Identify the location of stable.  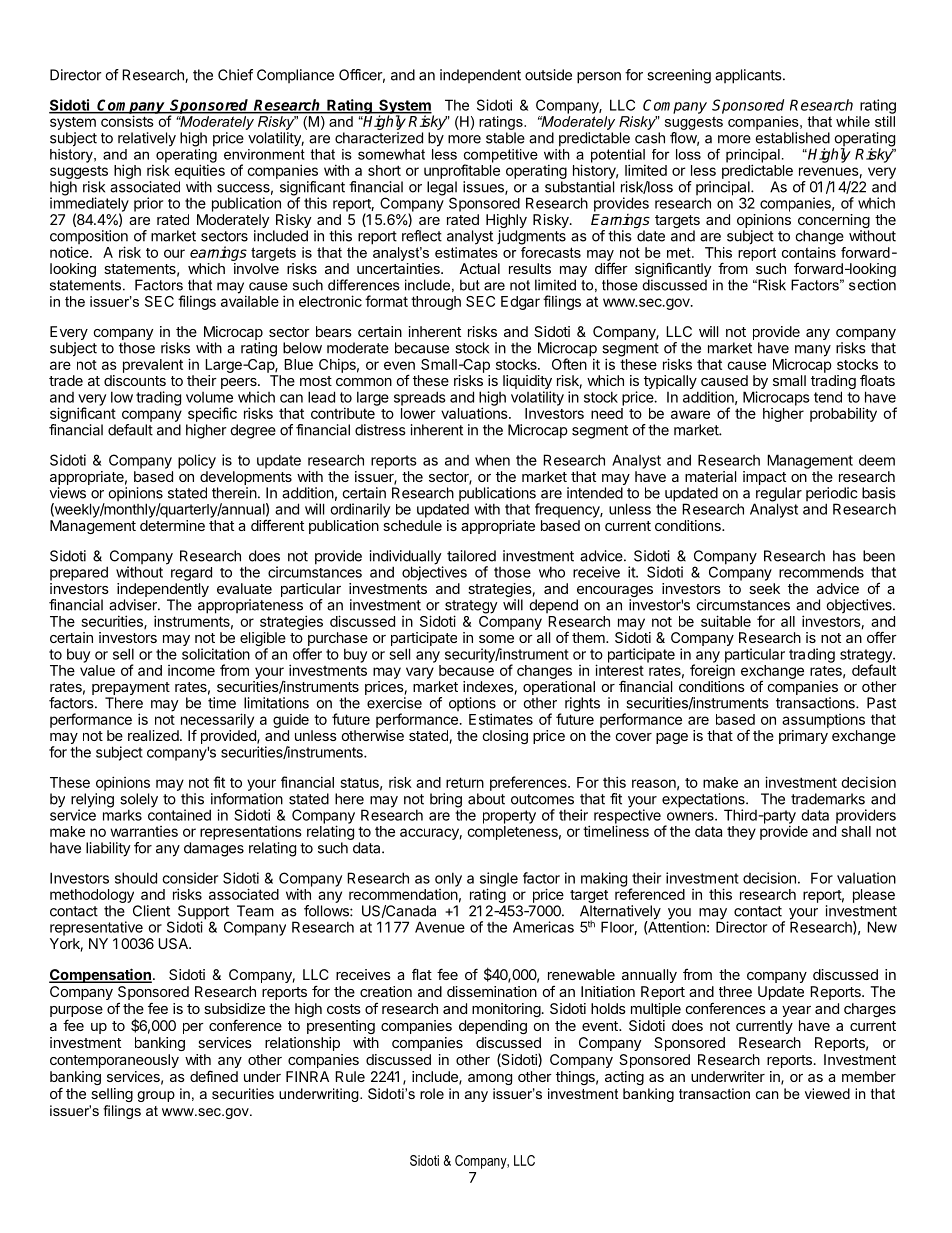
(505, 138).
